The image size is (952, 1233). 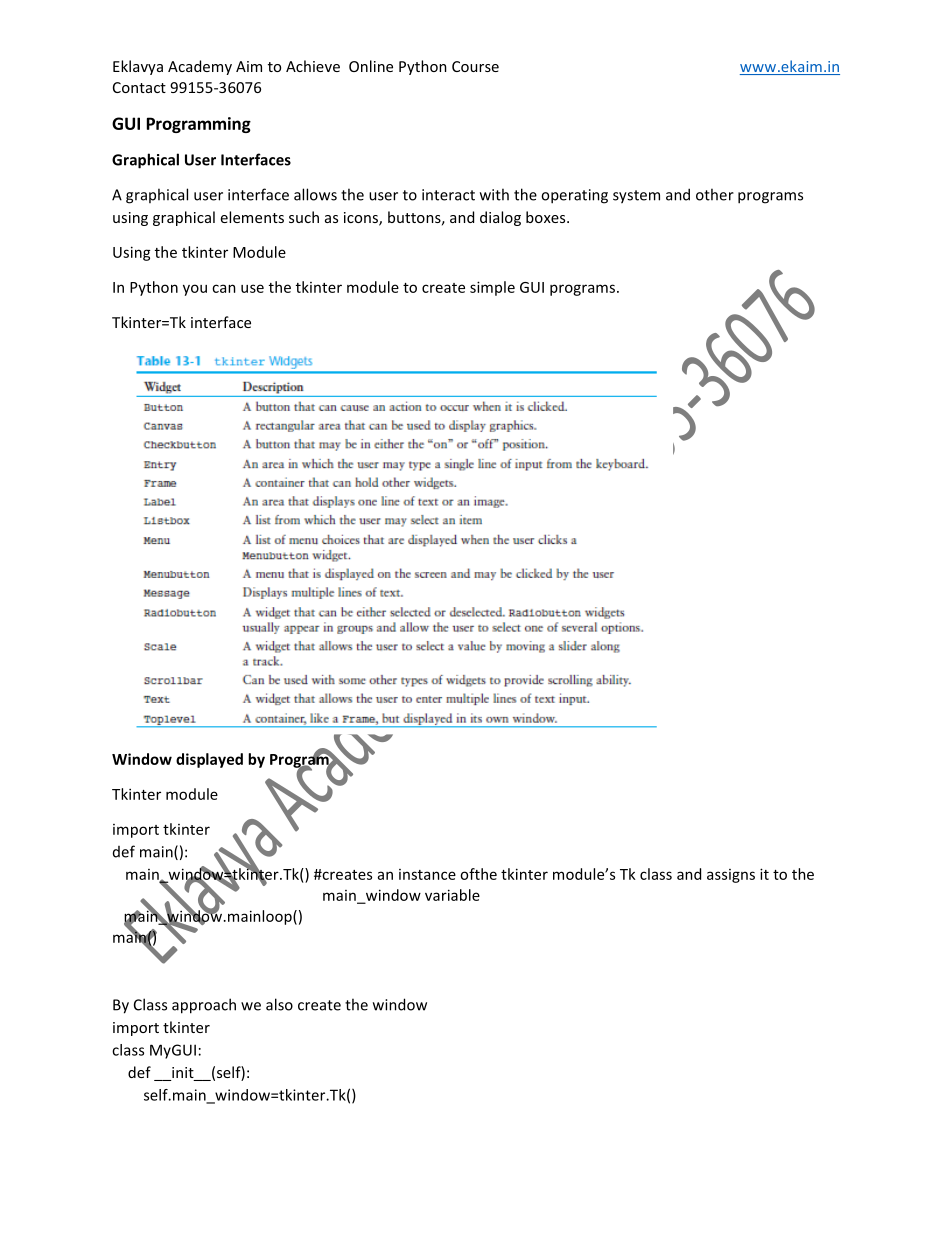 What do you see at coordinates (492, 288) in the screenshot?
I see `simple` at bounding box center [492, 288].
